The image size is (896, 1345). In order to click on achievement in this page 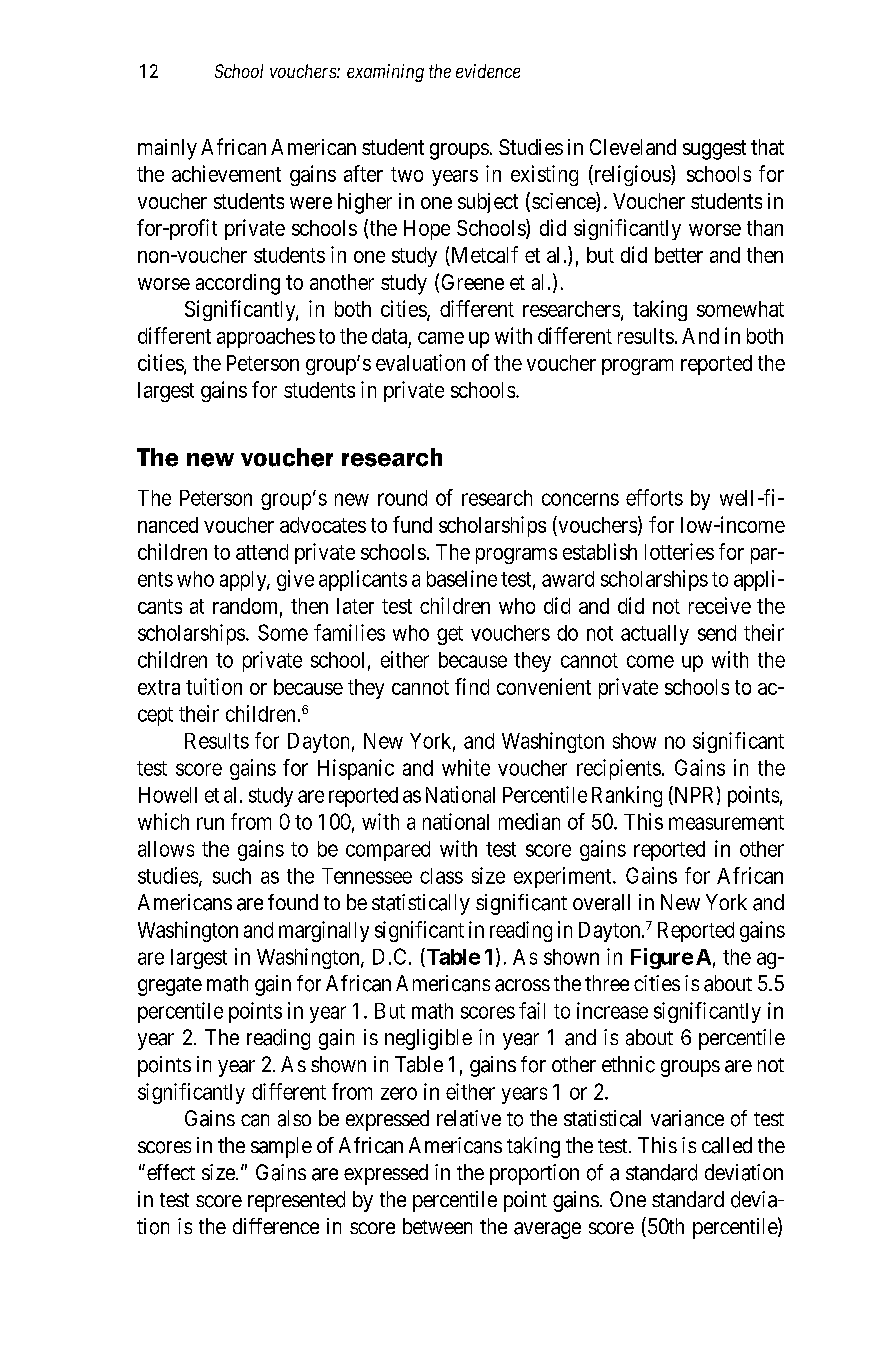, I will do `click(226, 173)`.
